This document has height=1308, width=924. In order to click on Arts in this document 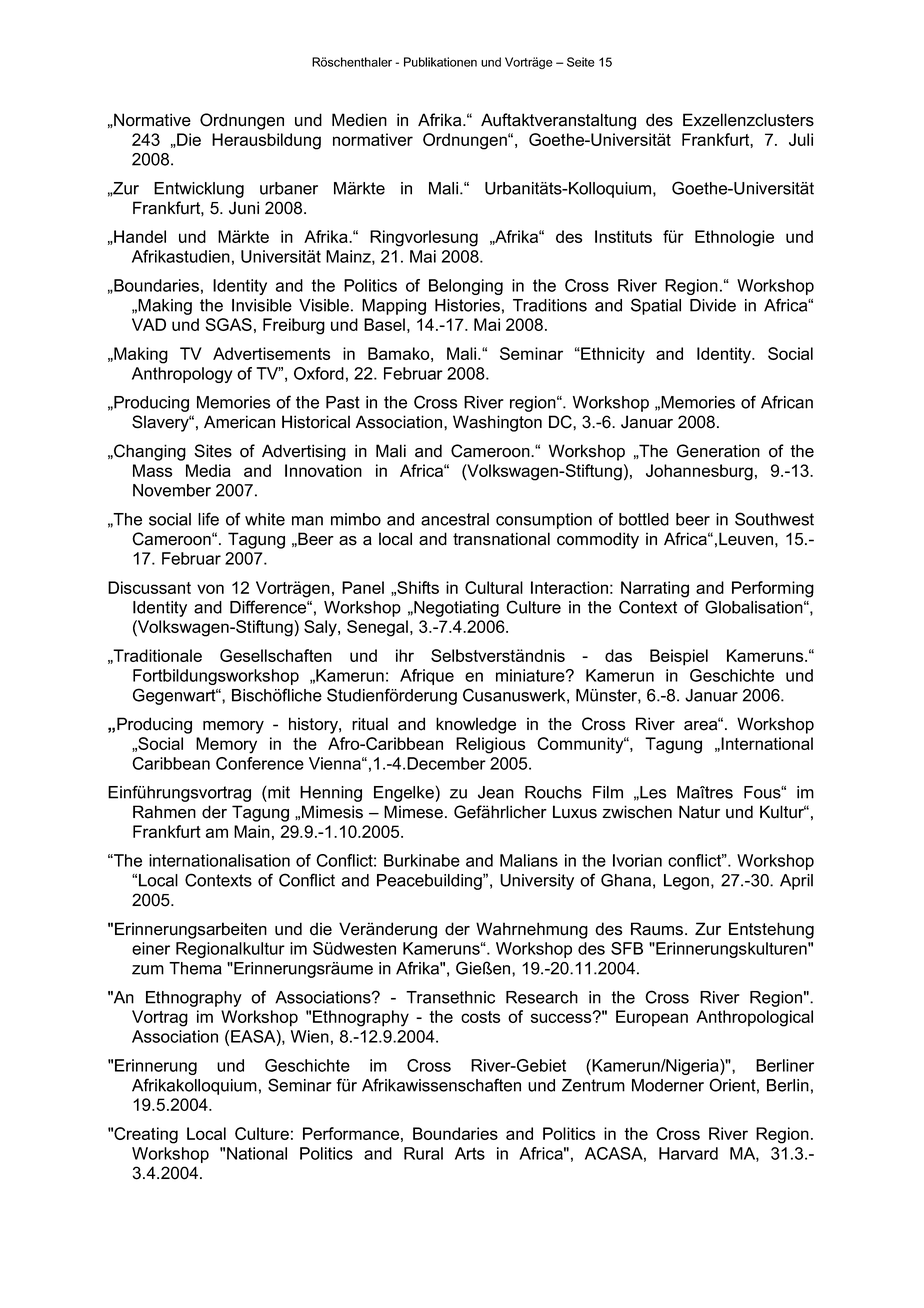, I will do `click(470, 1153)`.
